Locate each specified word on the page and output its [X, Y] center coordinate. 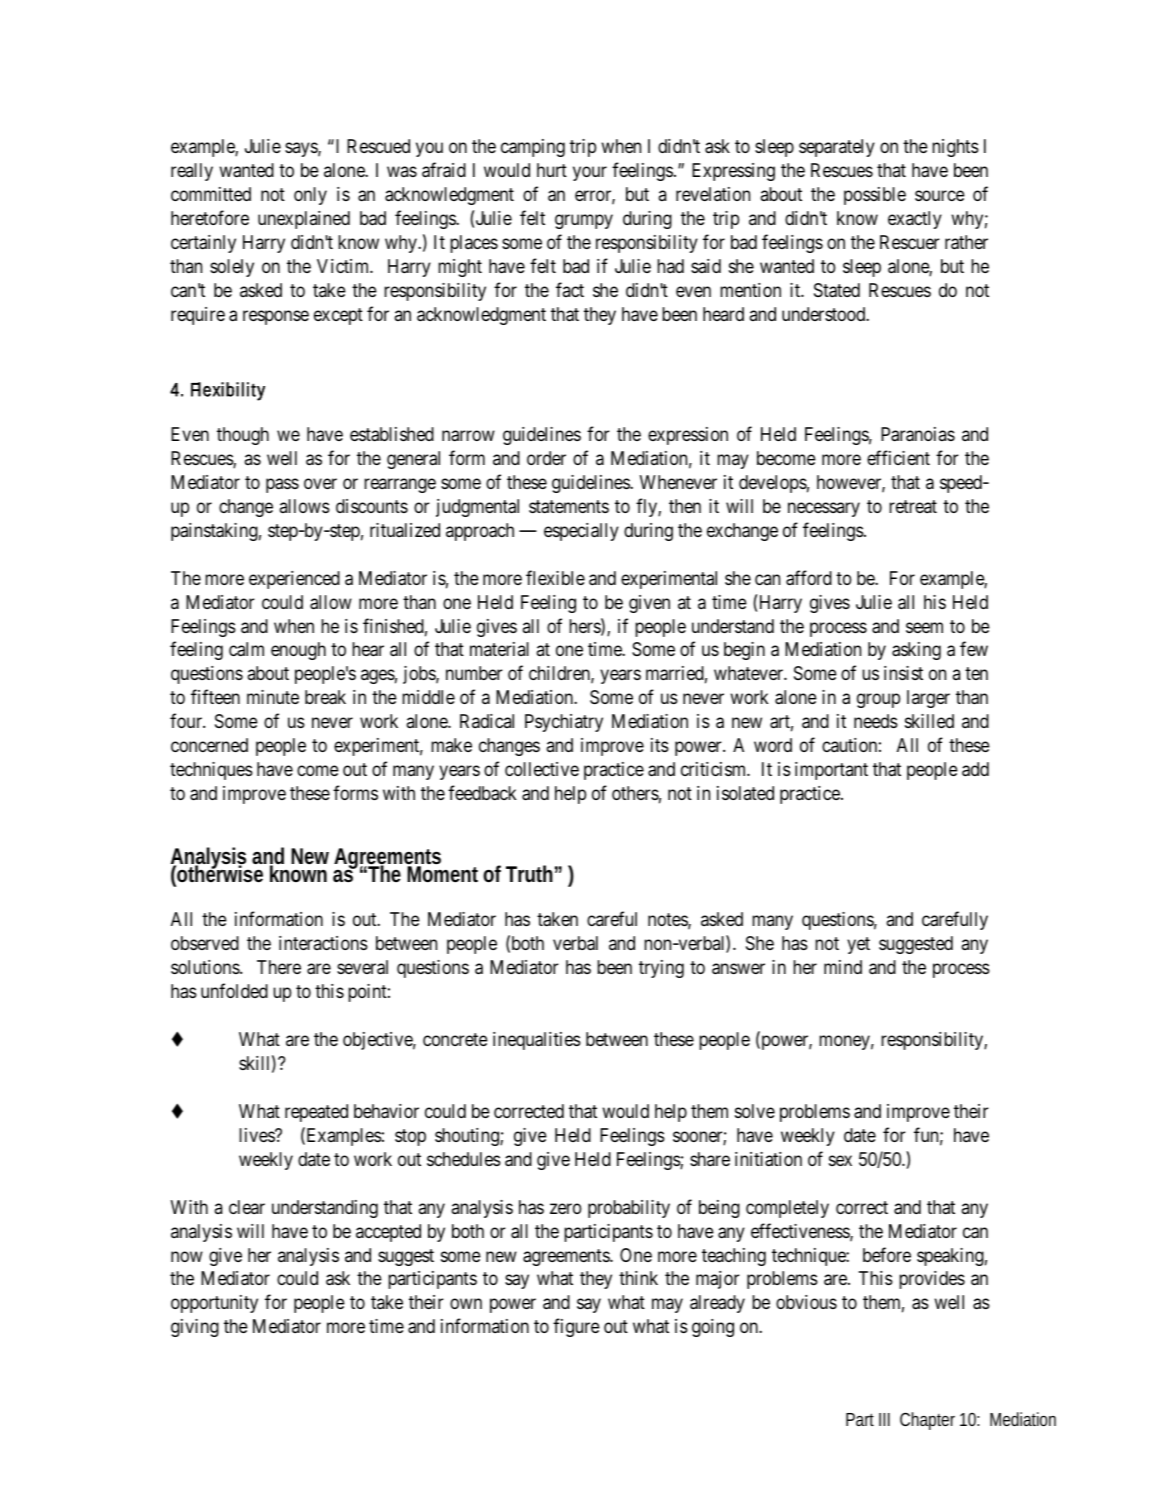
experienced [294, 580]
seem [924, 627]
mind [843, 967]
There [279, 967]
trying [661, 969]
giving [195, 1328]
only [310, 196]
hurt [552, 170]
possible [875, 196]
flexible [555, 577]
